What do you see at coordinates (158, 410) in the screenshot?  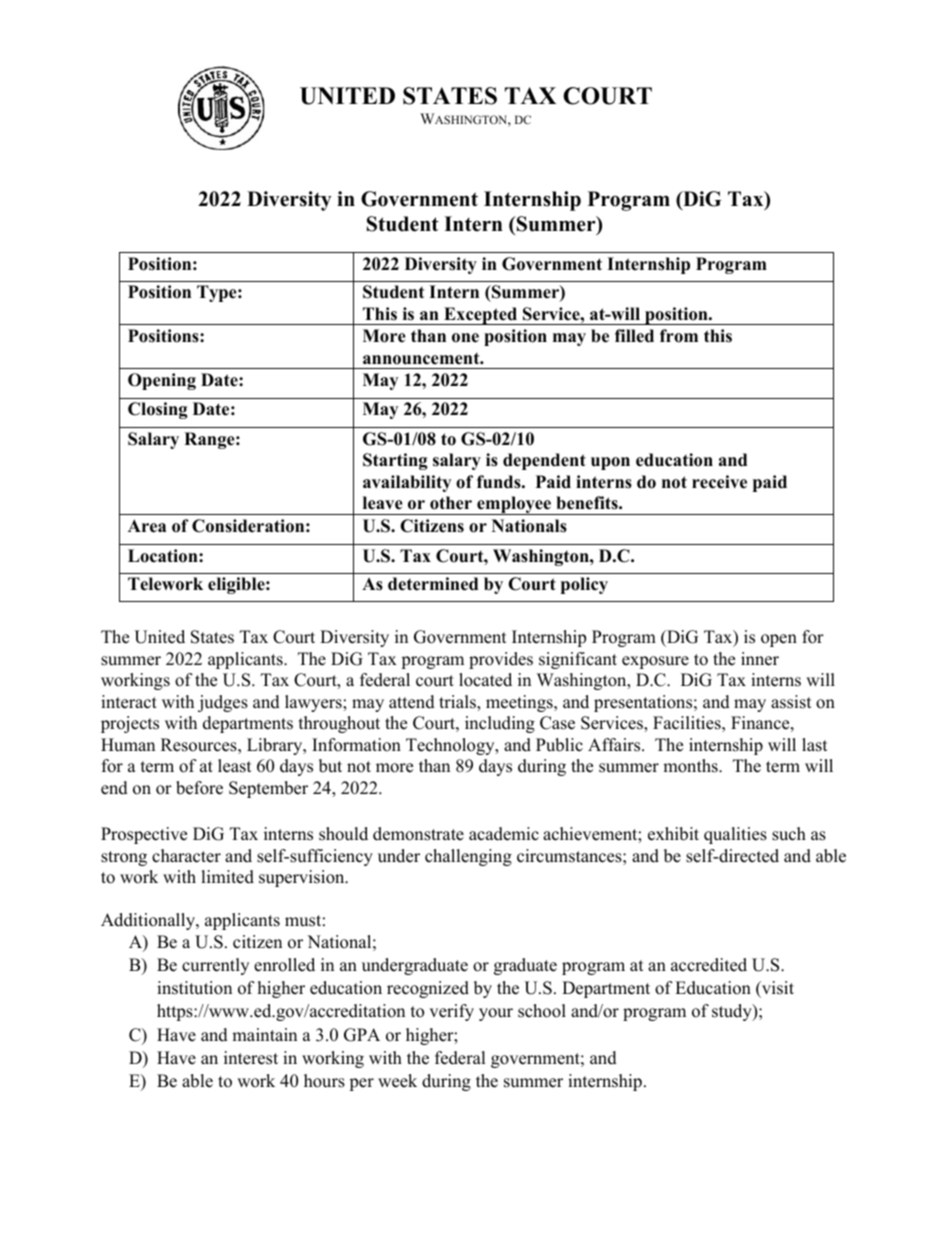 I see `Closing` at bounding box center [158, 410].
